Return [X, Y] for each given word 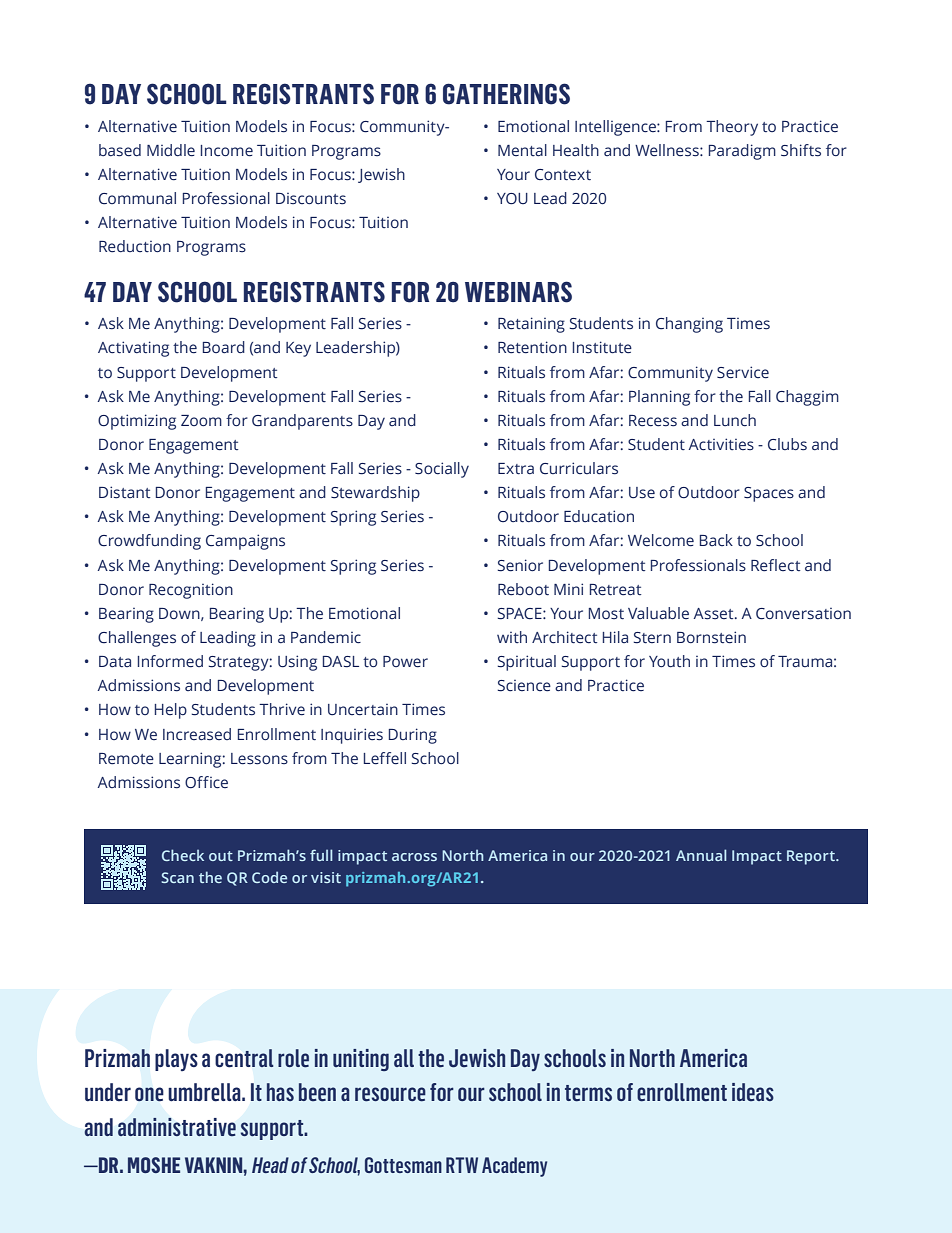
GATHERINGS [506, 94]
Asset [715, 614]
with [512, 637]
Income [227, 151]
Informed [170, 661]
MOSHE [154, 1165]
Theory [732, 128]
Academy [514, 1167]
